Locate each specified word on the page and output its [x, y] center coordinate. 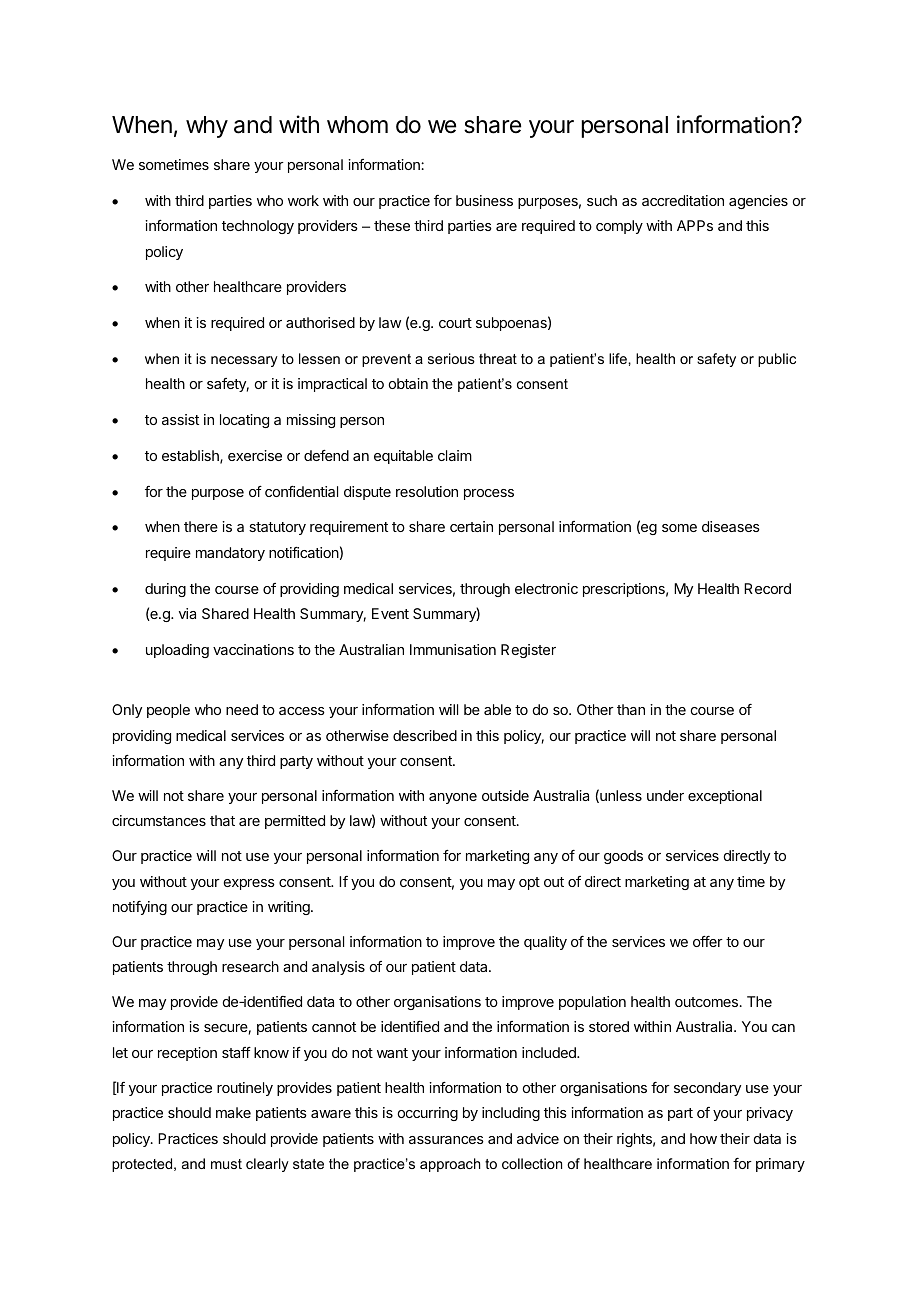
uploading [177, 651]
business [484, 200]
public [777, 360]
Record [767, 588]
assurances [446, 1140]
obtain [408, 383]
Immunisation [453, 649]
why [207, 127]
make [233, 1112]
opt [529, 883]
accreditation [683, 200]
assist [180, 419]
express [249, 884]
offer [708, 941]
